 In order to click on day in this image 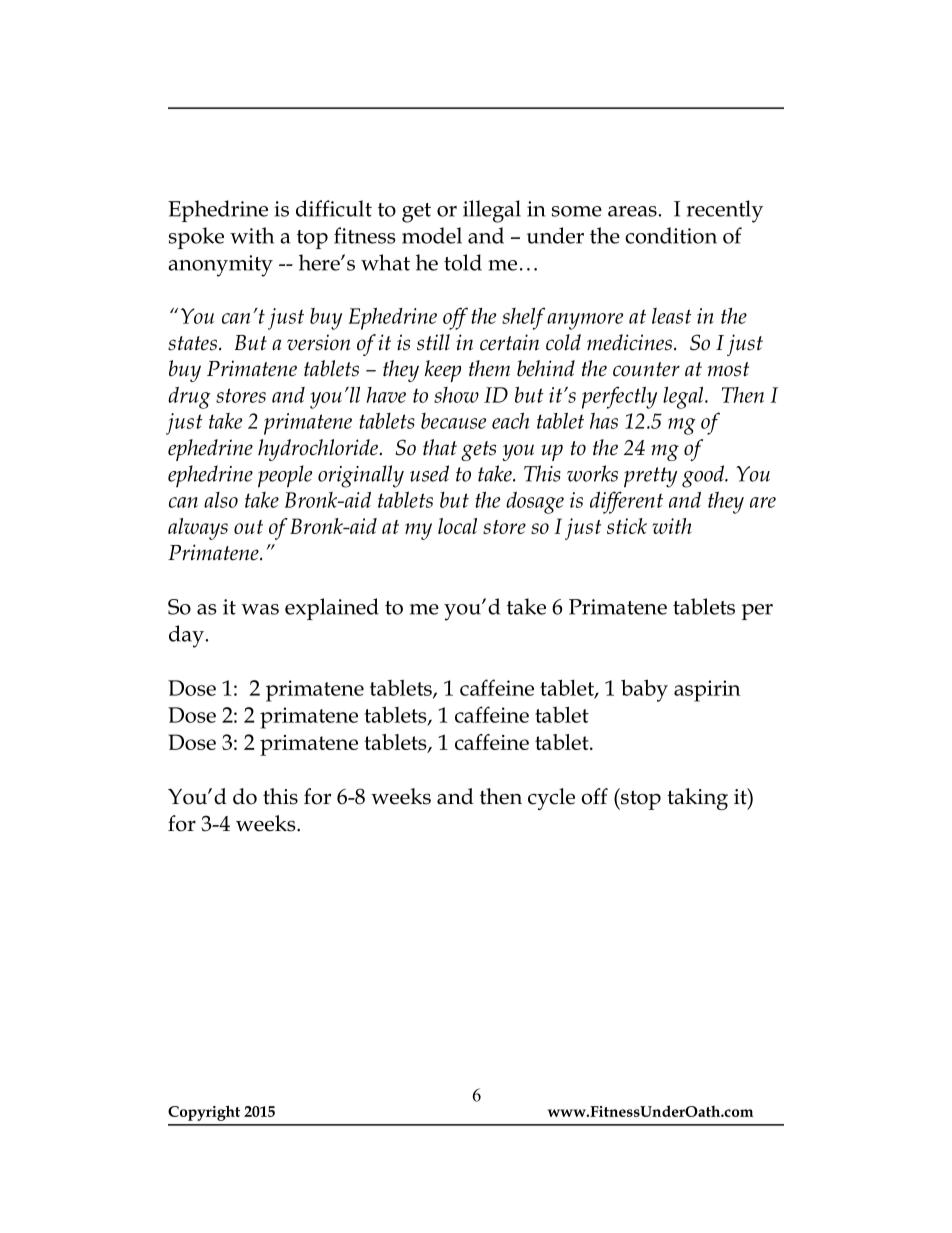, I will do `click(187, 636)`.
